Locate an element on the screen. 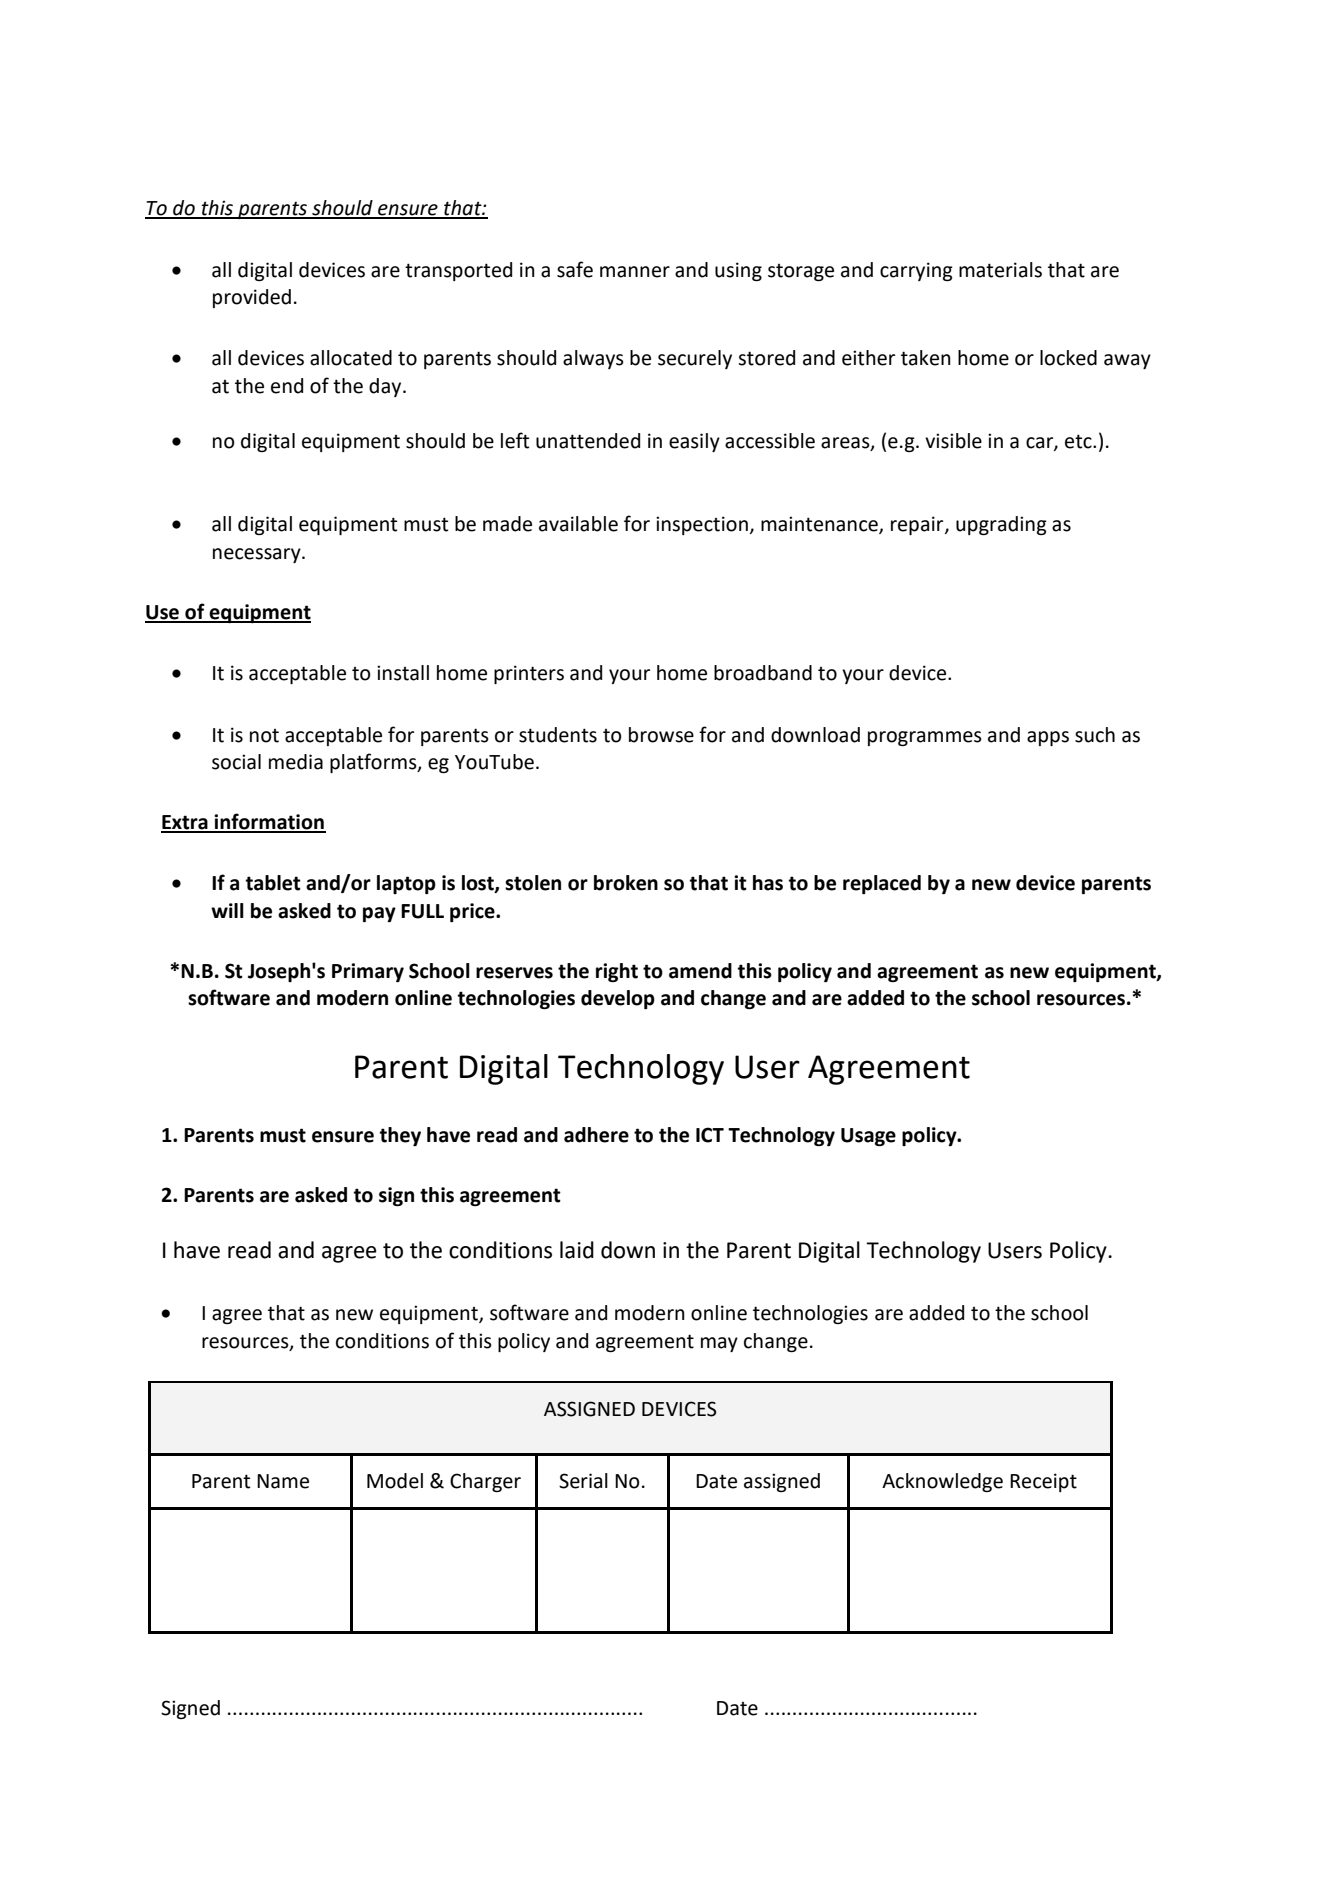 The width and height of the screenshot is (1332, 1884). Usage is located at coordinates (868, 1137).
